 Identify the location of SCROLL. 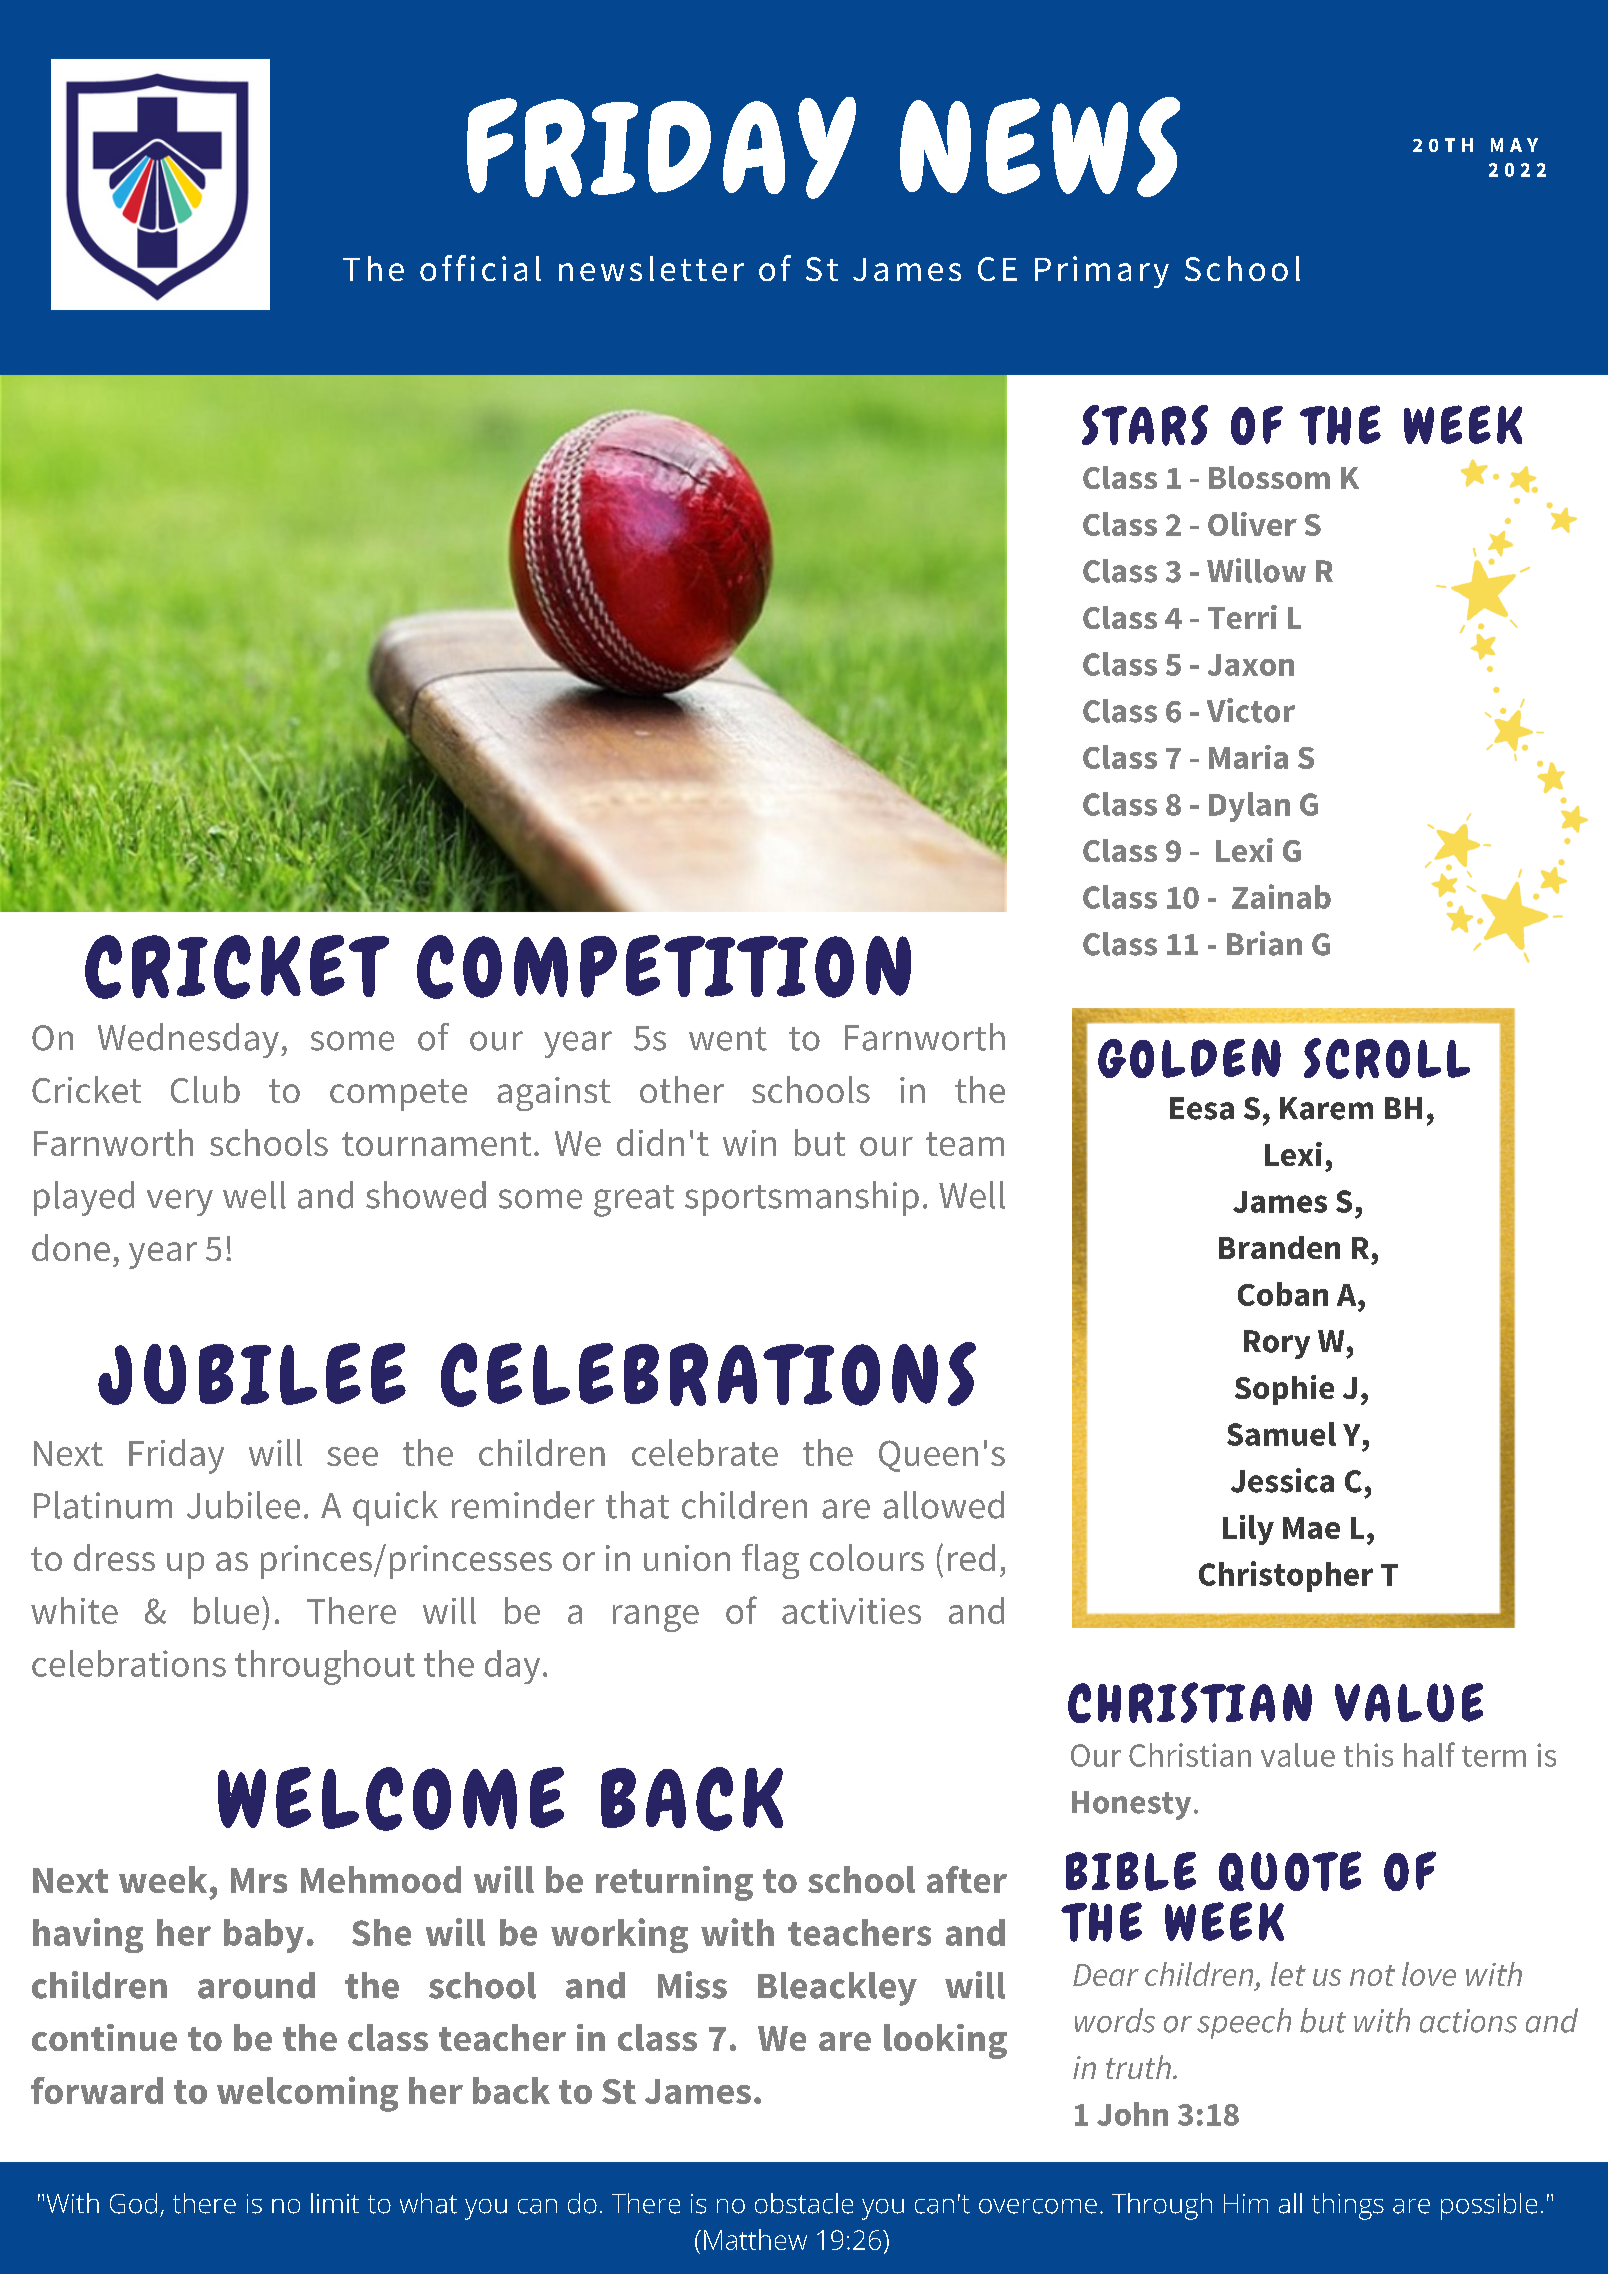
(1387, 1058).
